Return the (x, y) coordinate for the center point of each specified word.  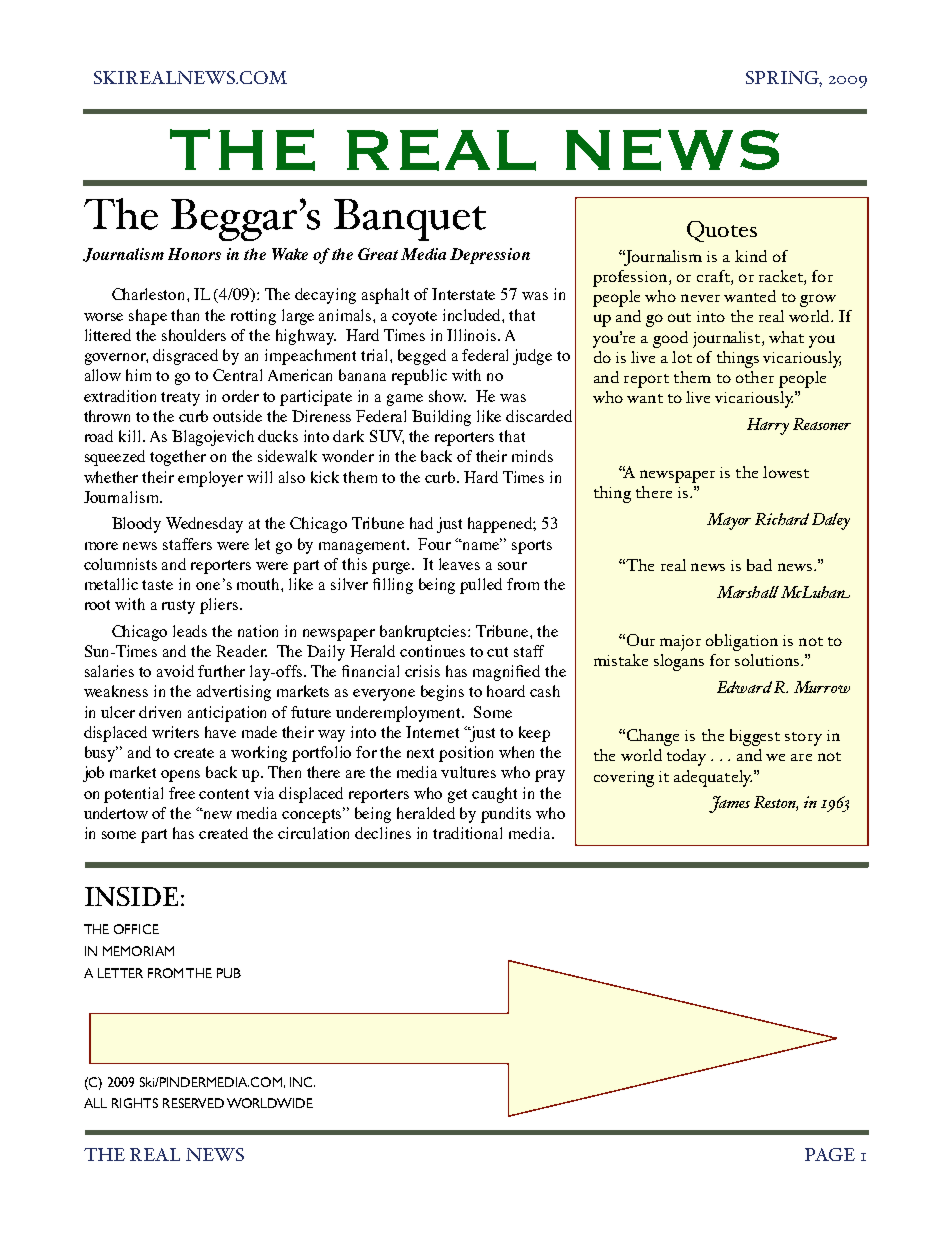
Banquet (410, 220)
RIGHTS (135, 1103)
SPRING (784, 79)
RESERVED (193, 1103)
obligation (742, 642)
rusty (178, 607)
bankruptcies (424, 633)
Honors (194, 254)
